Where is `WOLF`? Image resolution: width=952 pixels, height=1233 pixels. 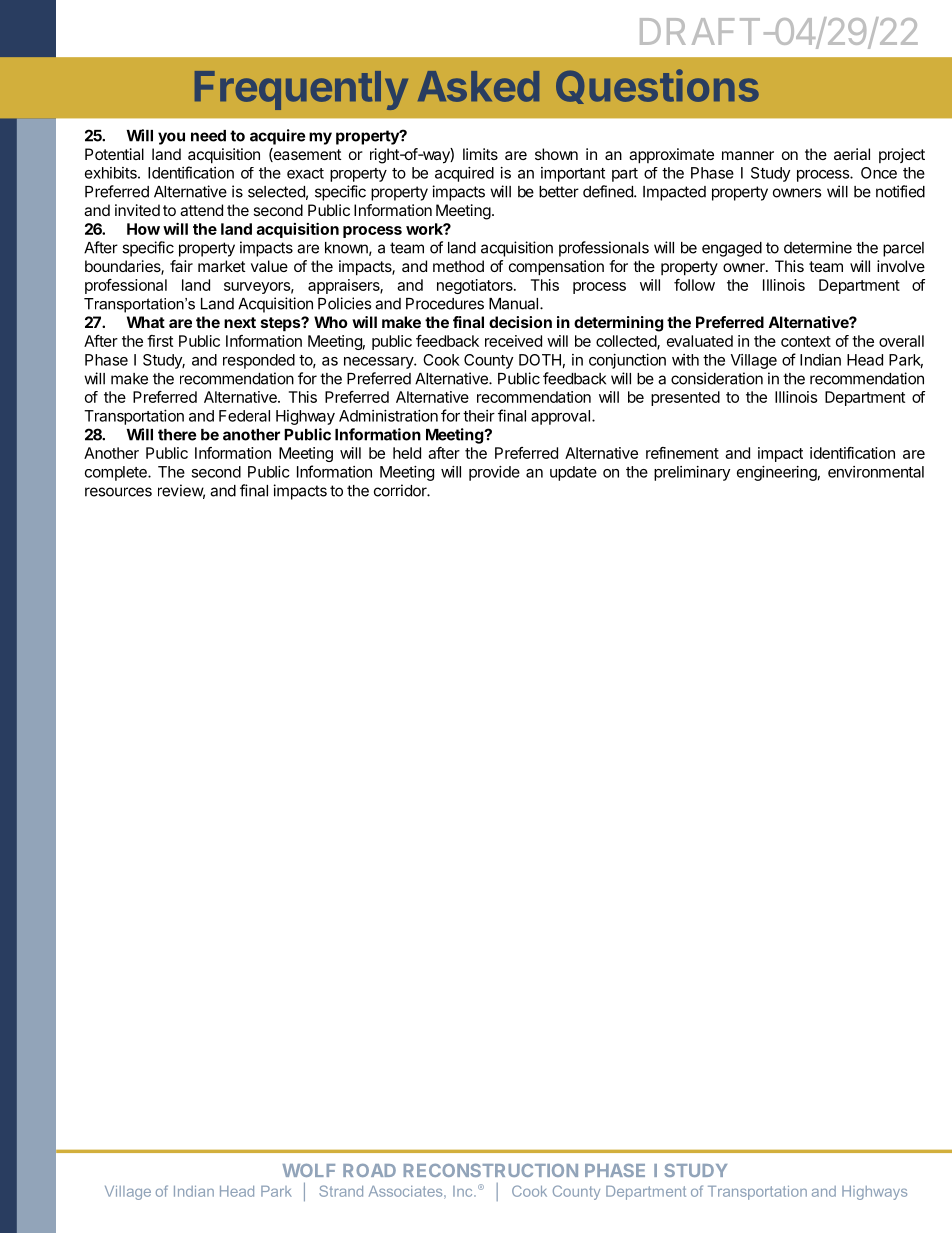
WOLF is located at coordinates (308, 1170).
